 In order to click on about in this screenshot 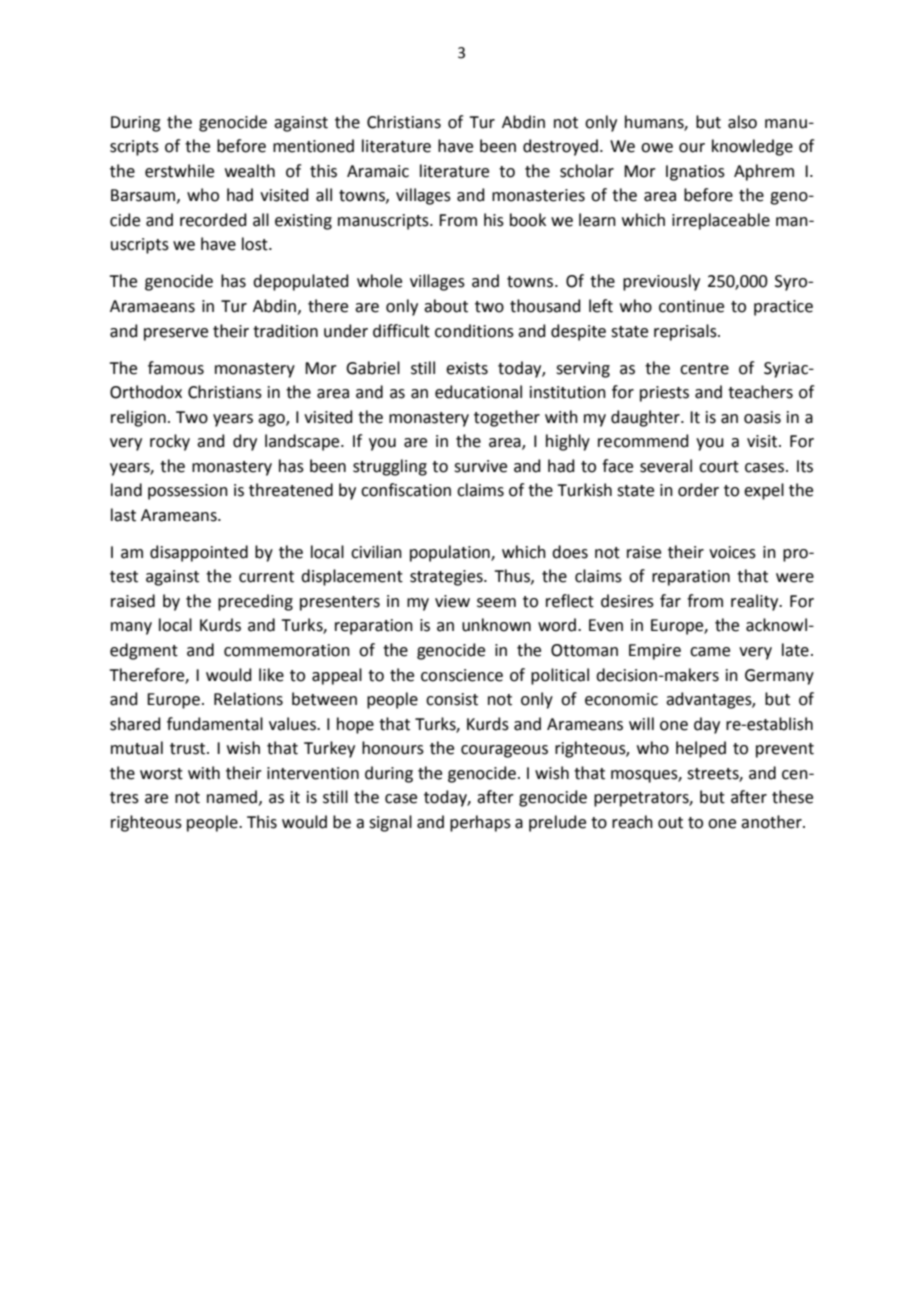, I will do `click(446, 306)`.
